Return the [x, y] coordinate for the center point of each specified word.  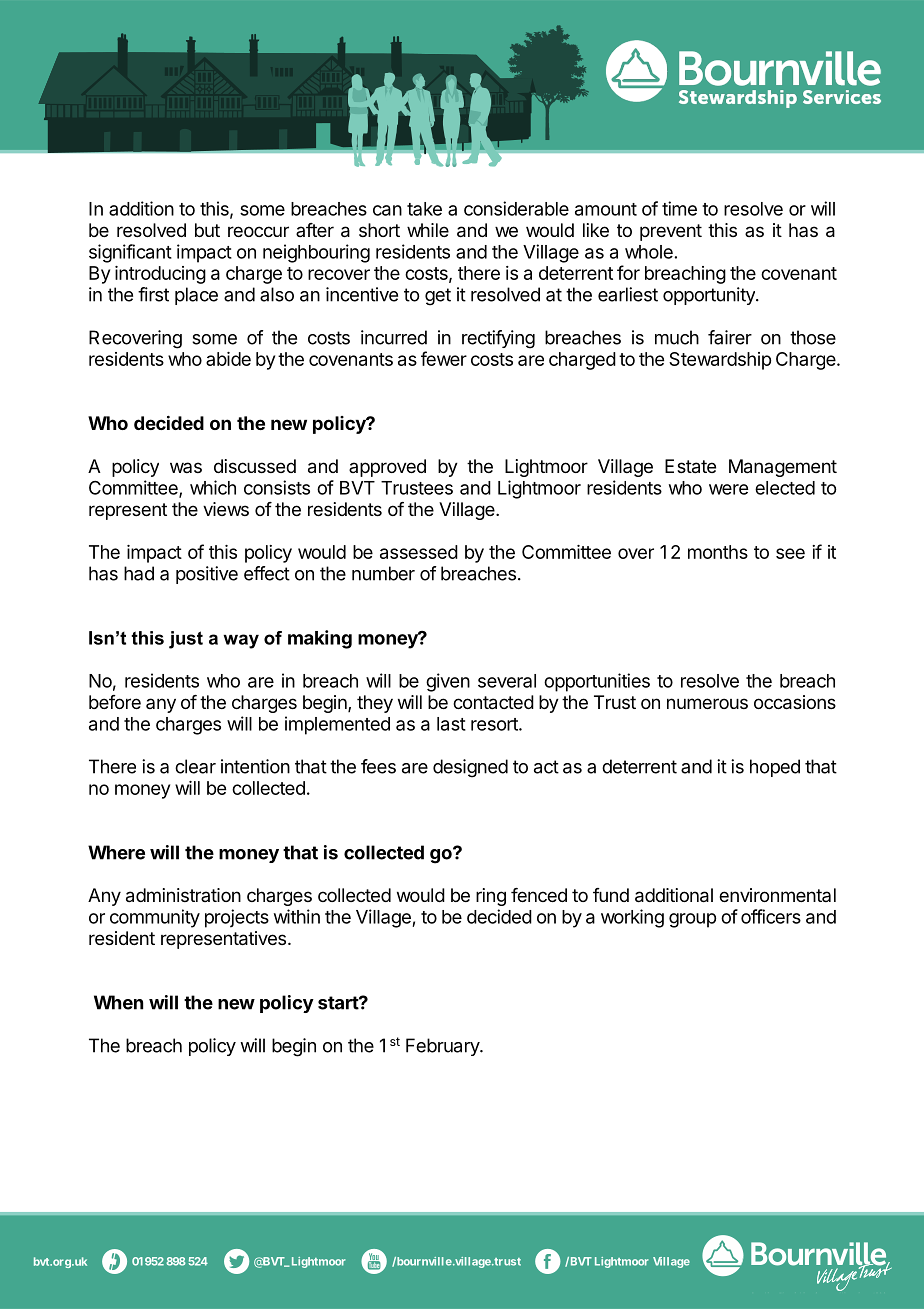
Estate [690, 466]
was [186, 467]
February [443, 1047]
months [718, 552]
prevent [671, 232]
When [118, 1002]
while [428, 230]
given [448, 682]
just [186, 640]
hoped [775, 768]
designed [470, 768]
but [207, 230]
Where [116, 852]
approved [387, 468]
